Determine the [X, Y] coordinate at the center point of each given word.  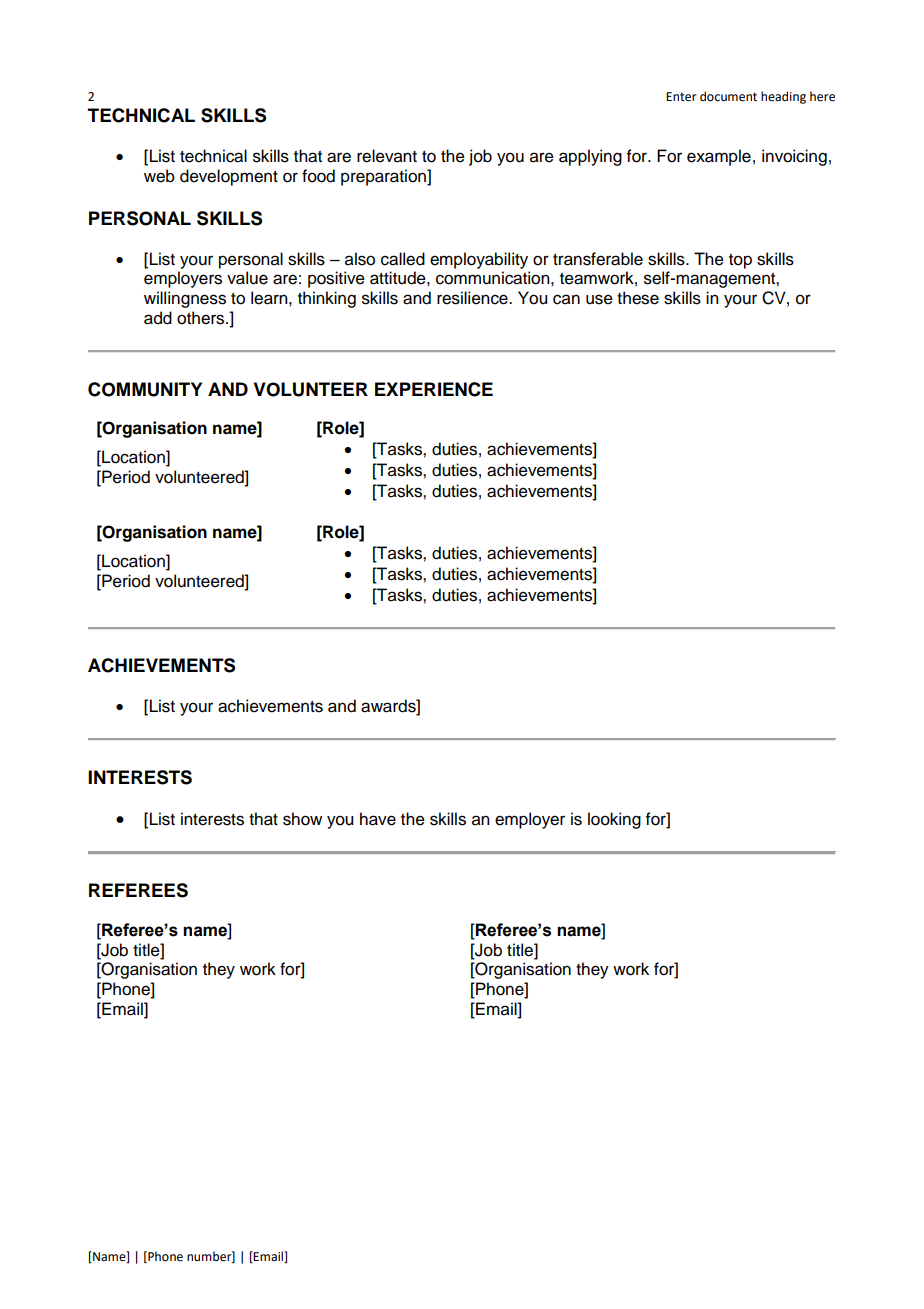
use [599, 299]
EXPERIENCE [434, 389]
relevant [387, 156]
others [202, 318]
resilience [473, 298]
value [247, 278]
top [740, 261]
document [728, 96]
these [638, 298]
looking [614, 820]
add [158, 318]
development [229, 177]
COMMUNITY [145, 389]
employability [479, 260]
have [378, 819]
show [302, 819]
